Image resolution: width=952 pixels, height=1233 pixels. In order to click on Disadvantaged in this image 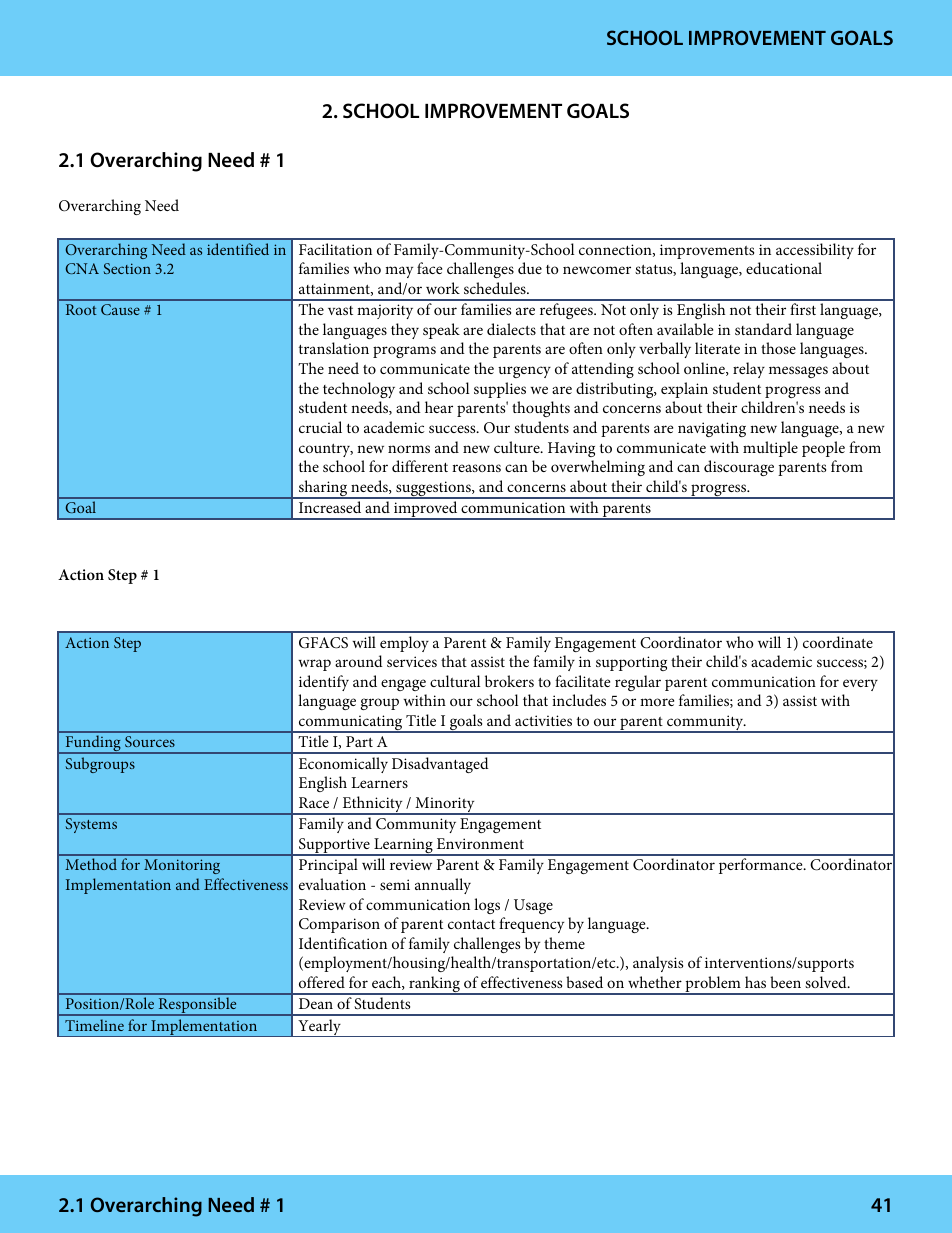, I will do `click(440, 765)`.
